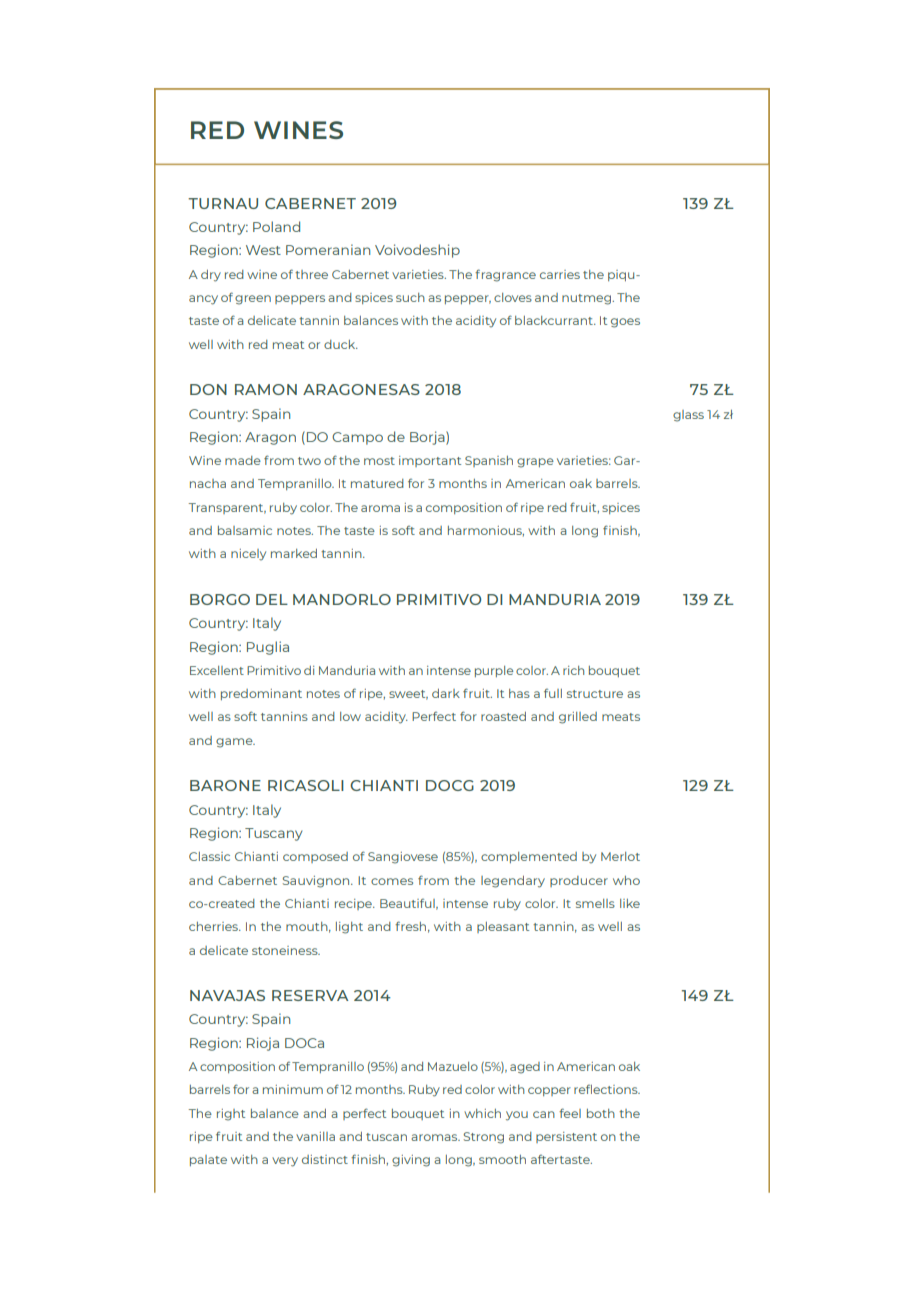 The width and height of the document is (924, 1308). What do you see at coordinates (285, 1162) in the document?
I see `very` at bounding box center [285, 1162].
